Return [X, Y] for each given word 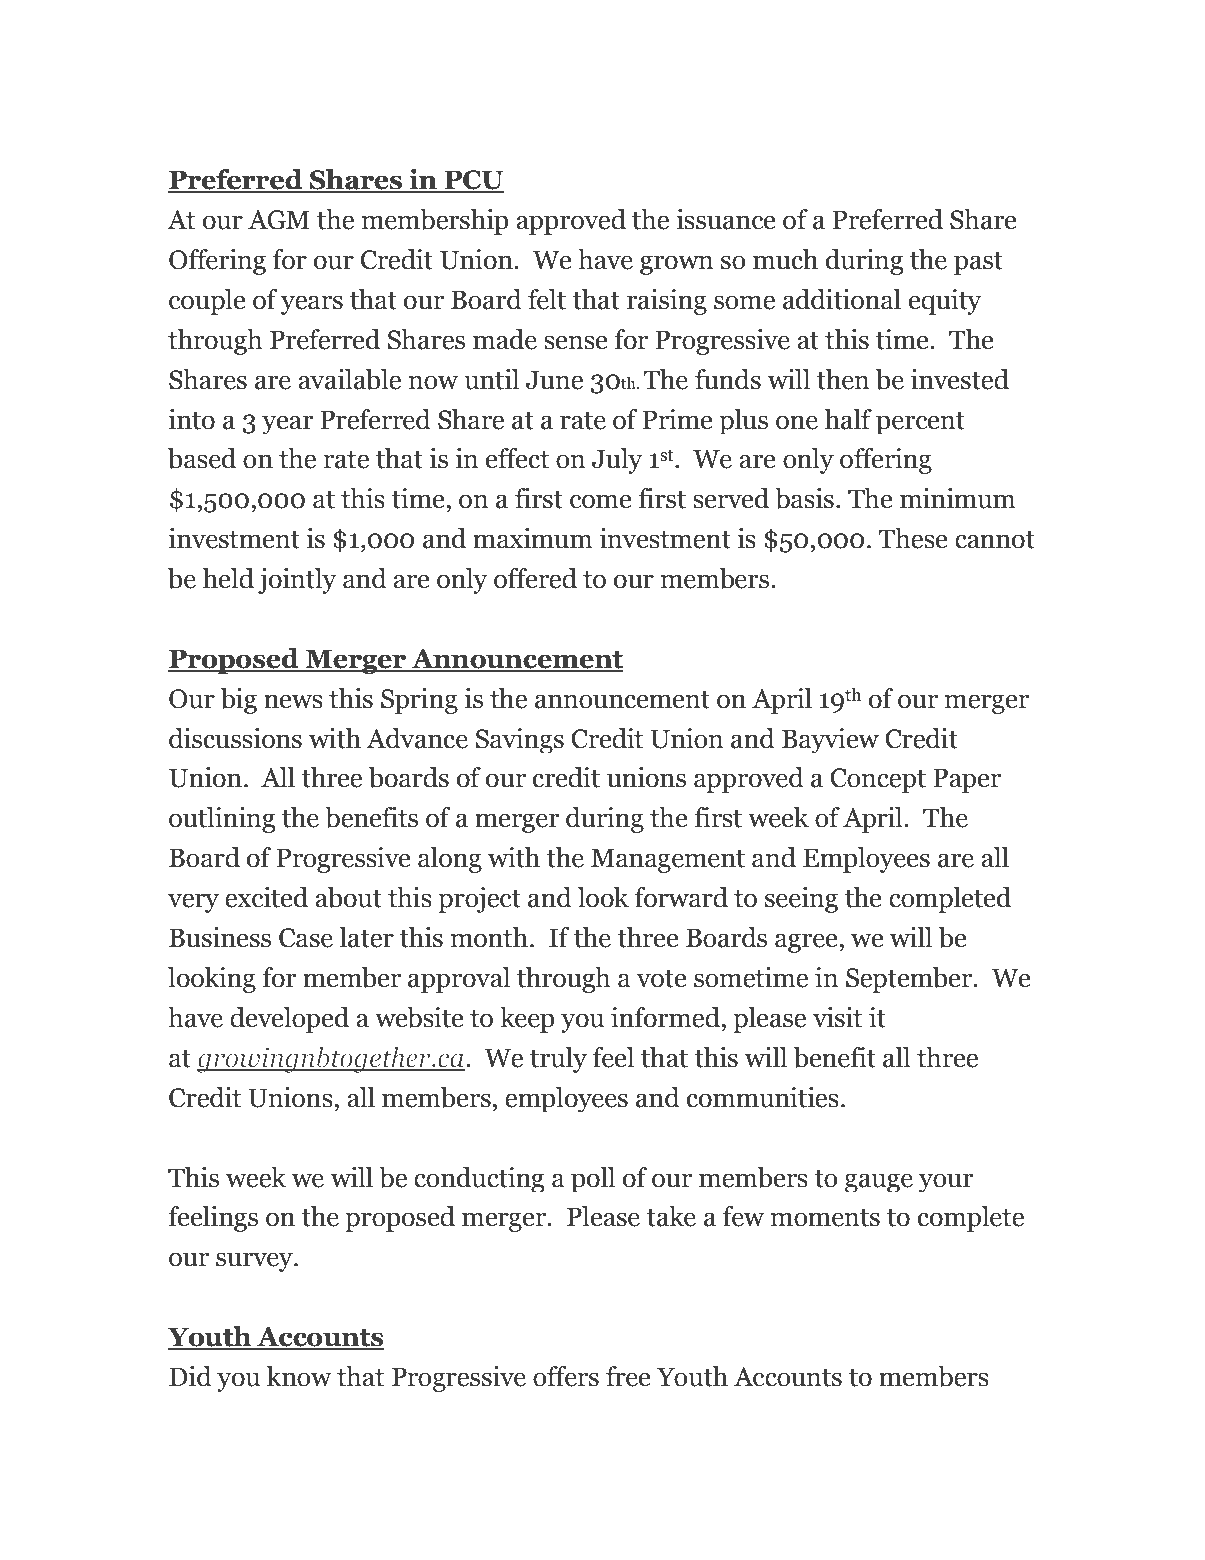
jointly [297, 581]
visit [837, 1017]
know [299, 1376]
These [913, 538]
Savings [520, 740]
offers [566, 1376]
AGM [279, 220]
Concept [878, 780]
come [601, 501]
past [978, 263]
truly [558, 1060]
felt [547, 299]
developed [289, 1020]
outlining [222, 820]
